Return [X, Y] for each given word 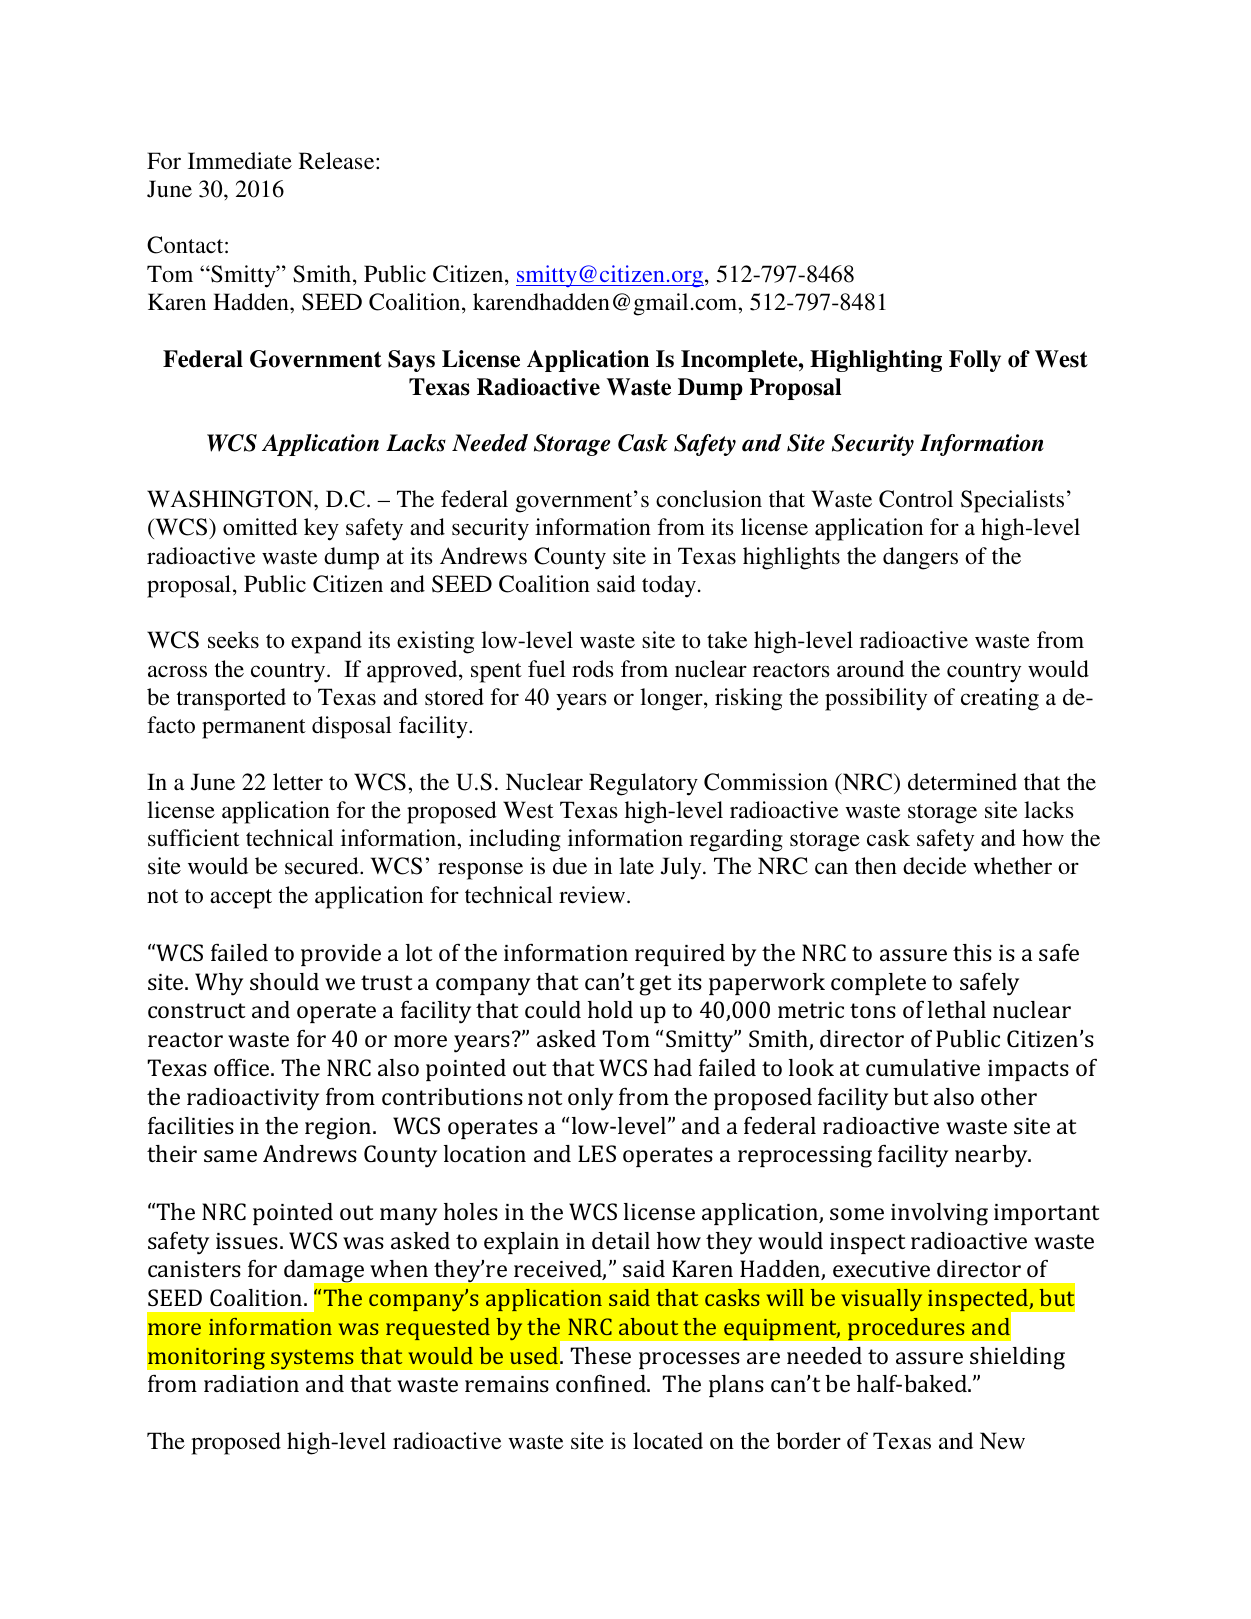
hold [610, 1009]
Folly [975, 361]
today [669, 586]
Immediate [240, 161]
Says [411, 361]
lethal [957, 1009]
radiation [251, 1383]
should [284, 981]
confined [602, 1383]
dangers [920, 558]
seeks [233, 640]
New [1002, 1441]
